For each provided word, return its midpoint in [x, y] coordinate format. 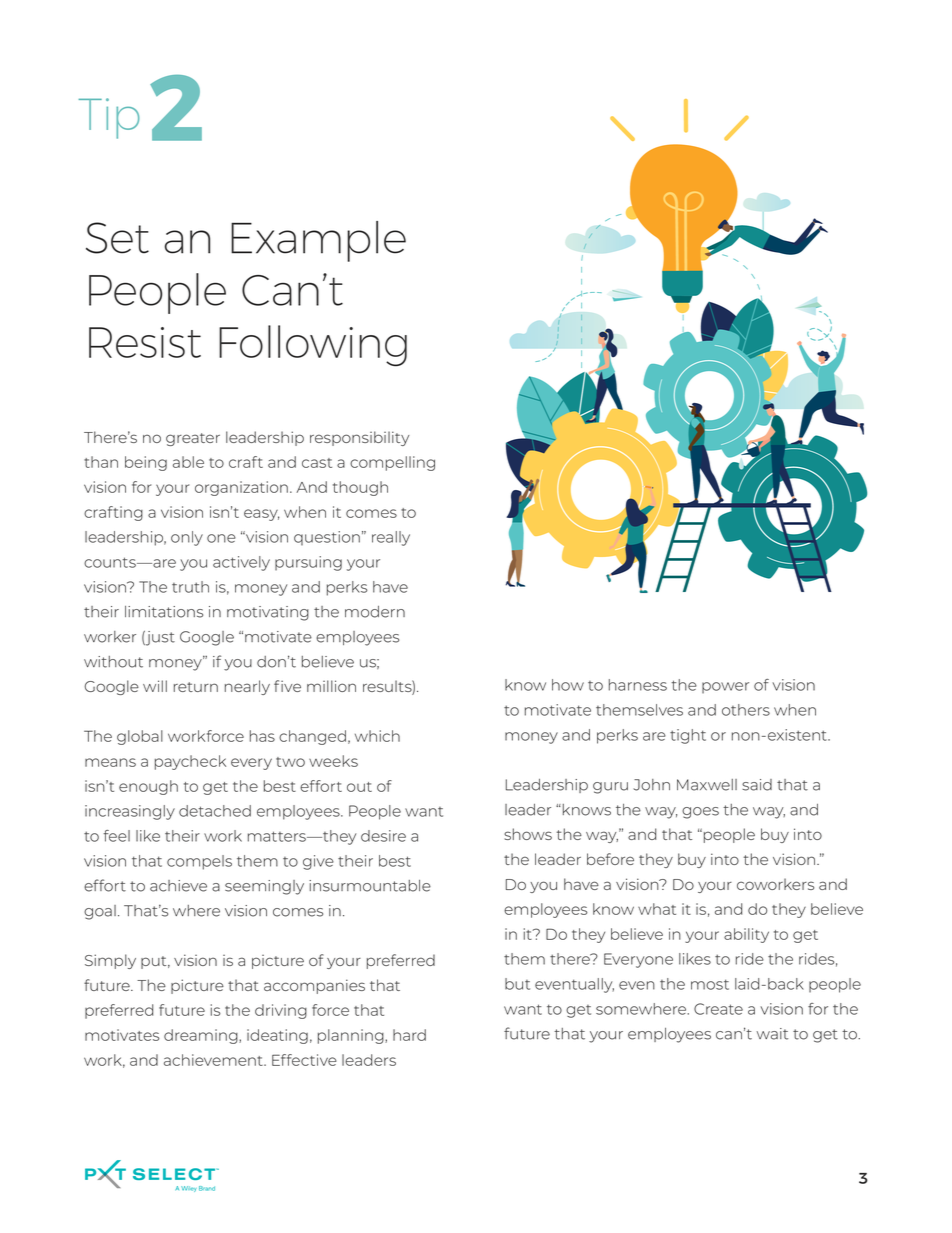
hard [409, 1035]
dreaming [202, 1036]
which [377, 736]
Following [313, 346]
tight [688, 736]
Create [718, 1009]
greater [193, 439]
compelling [392, 463]
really [391, 538]
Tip [109, 118]
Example [318, 241]
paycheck [190, 762]
